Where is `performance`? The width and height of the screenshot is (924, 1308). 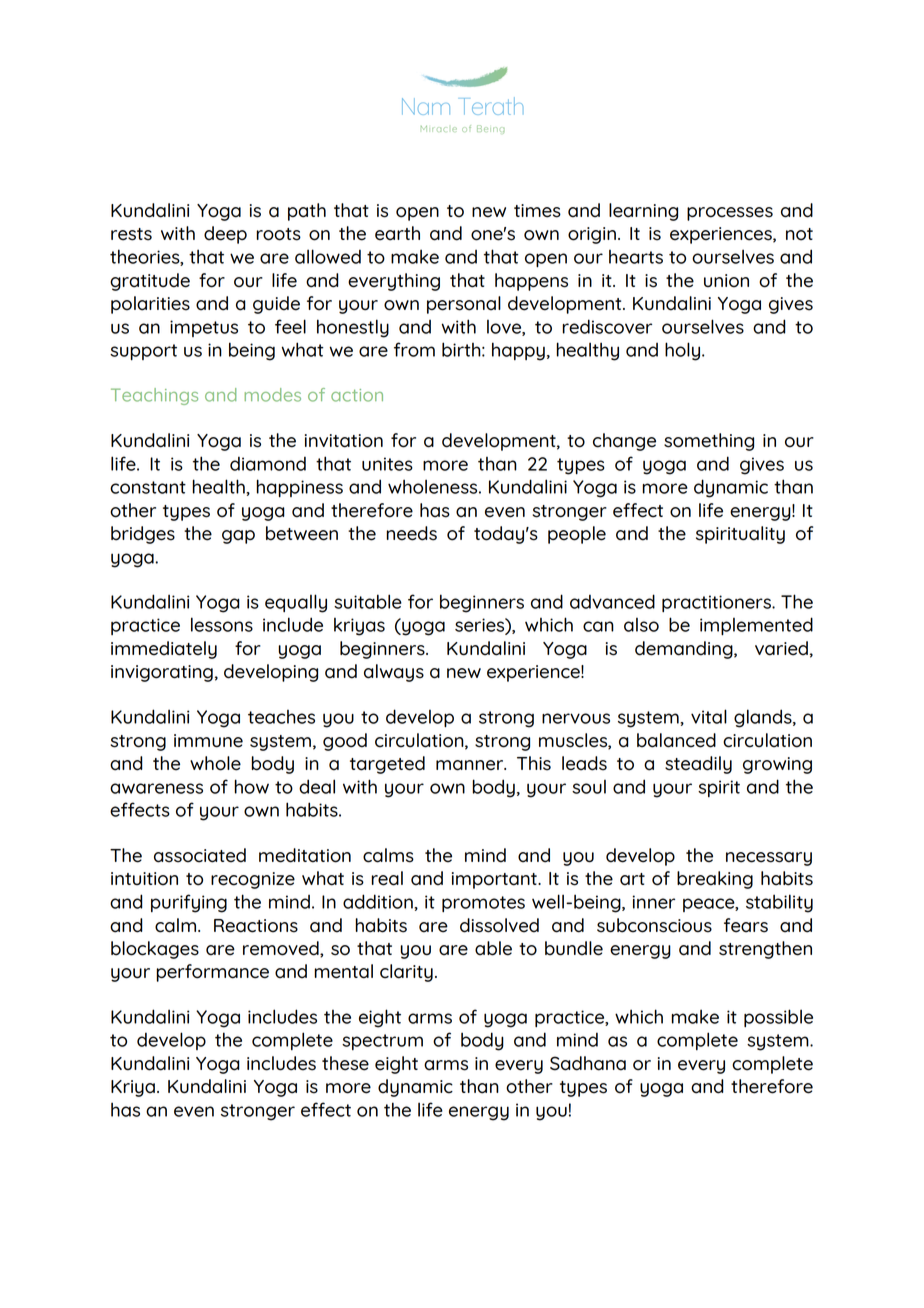 performance is located at coordinates (212, 973).
